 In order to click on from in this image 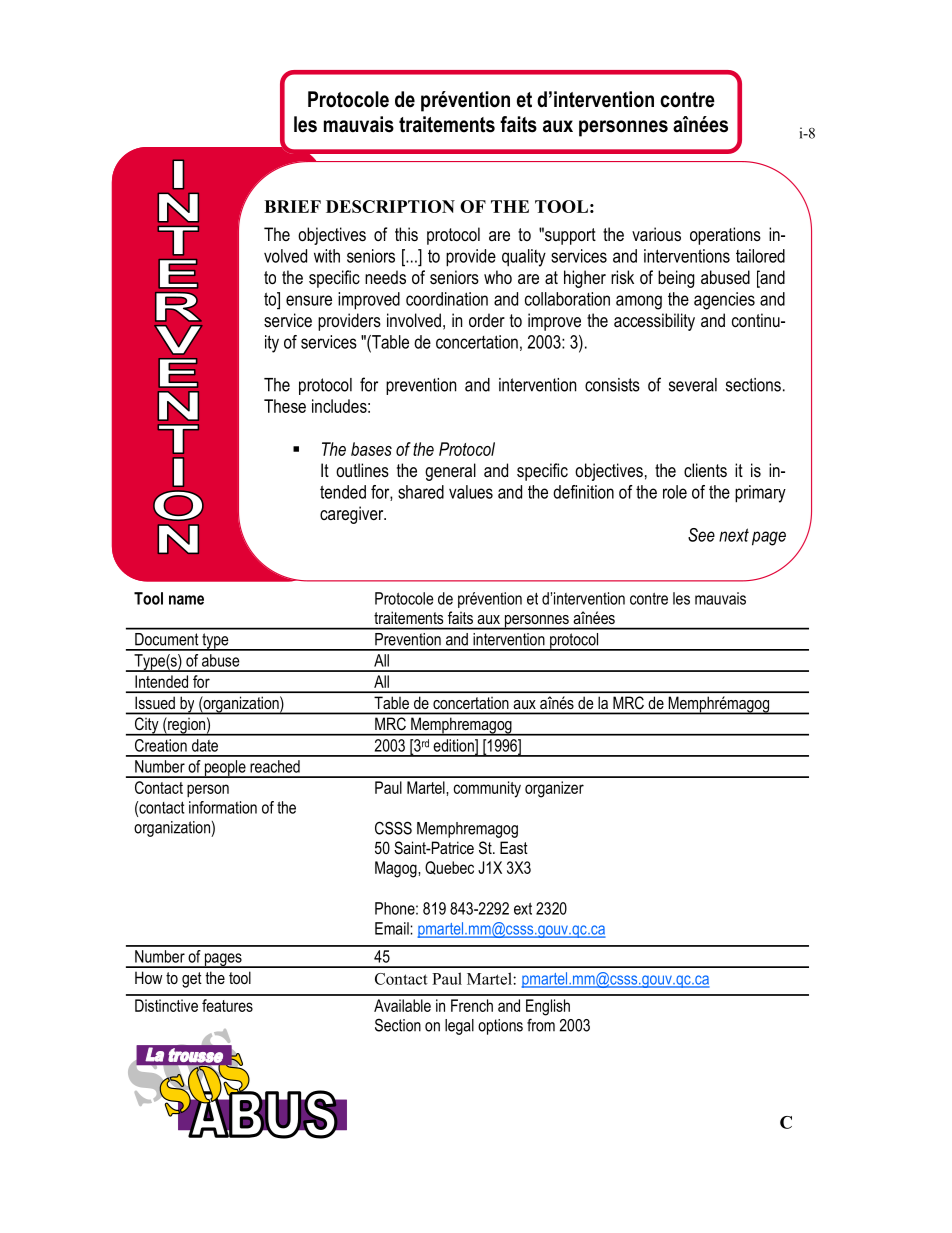, I will do `click(541, 1025)`.
